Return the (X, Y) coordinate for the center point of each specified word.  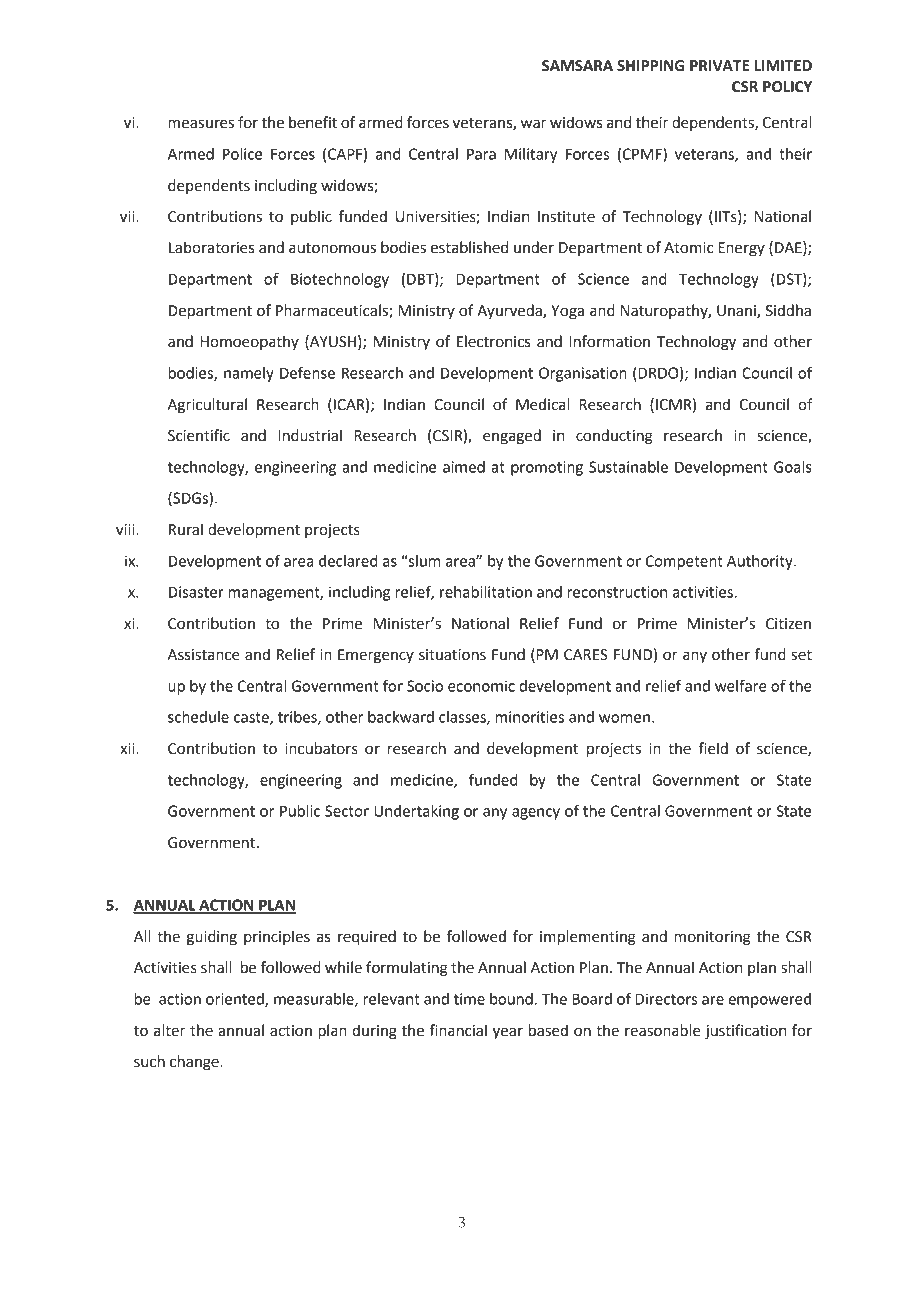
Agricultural (207, 406)
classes (463, 718)
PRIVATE (719, 65)
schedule (198, 717)
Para (481, 154)
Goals (793, 467)
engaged (512, 437)
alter (169, 1030)
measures (201, 124)
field (713, 748)
